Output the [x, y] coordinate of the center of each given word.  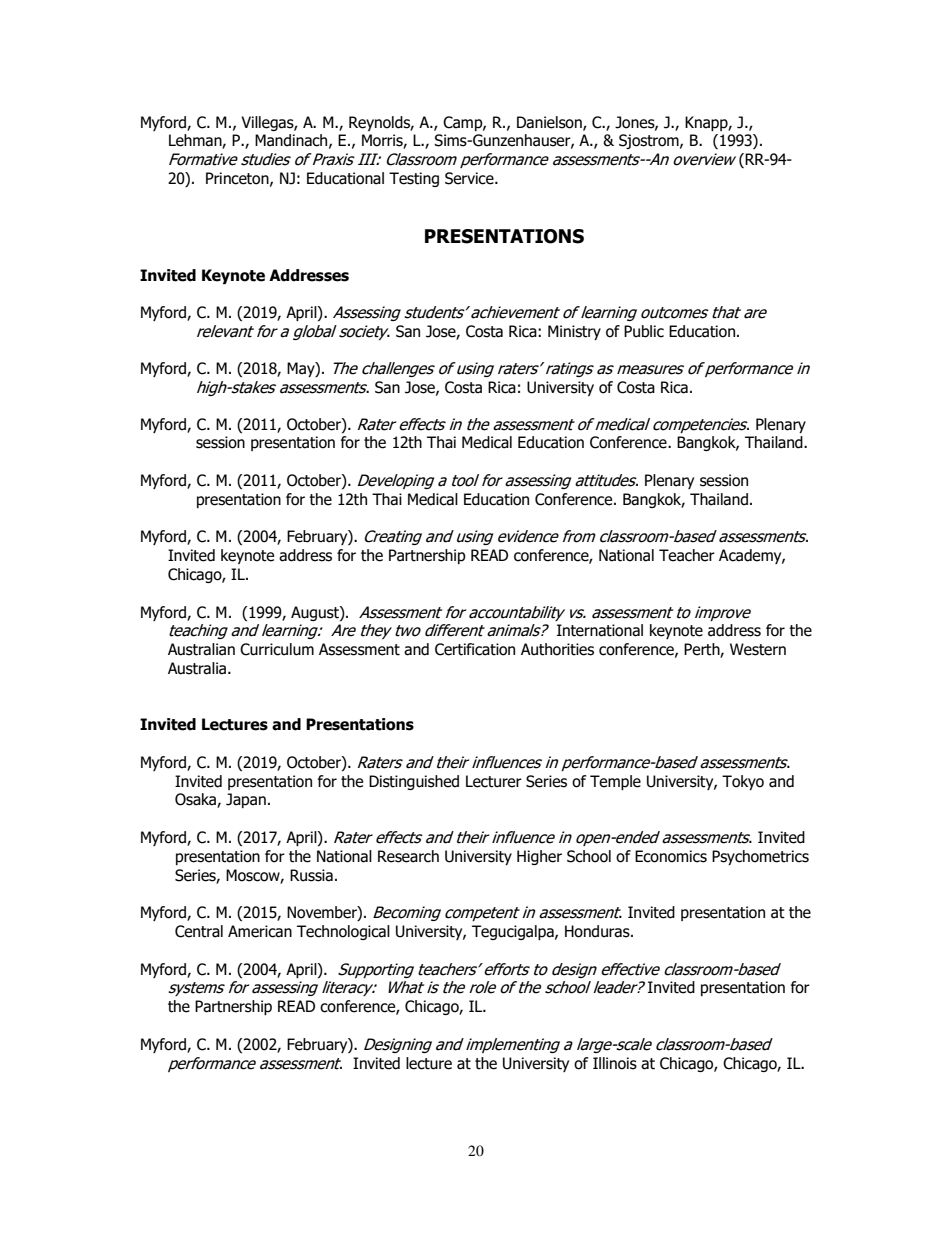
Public [644, 331]
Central [199, 931]
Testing [414, 179]
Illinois [615, 1063]
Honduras [598, 931]
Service [470, 178]
